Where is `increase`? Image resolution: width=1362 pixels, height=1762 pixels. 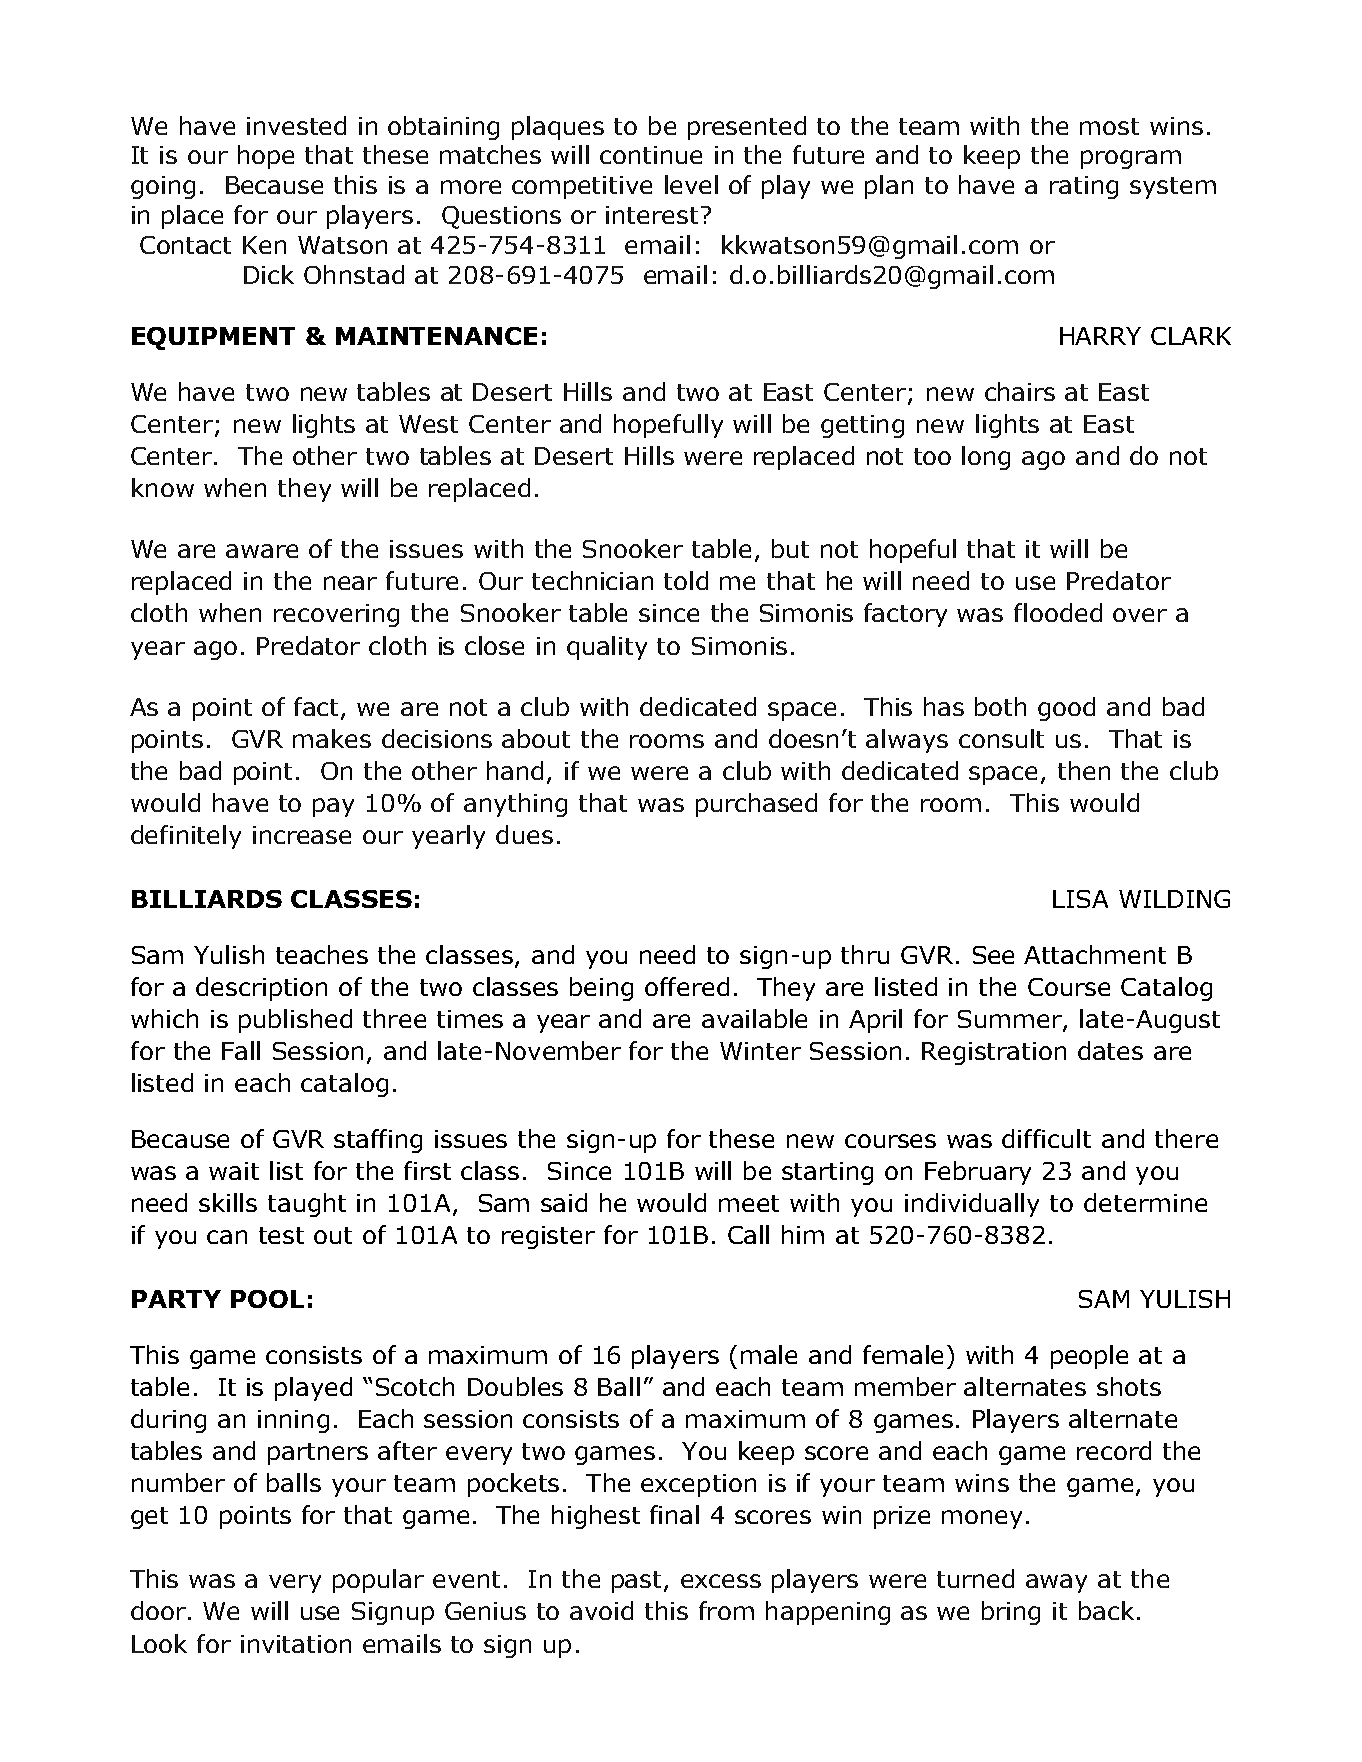
increase is located at coordinates (302, 835).
